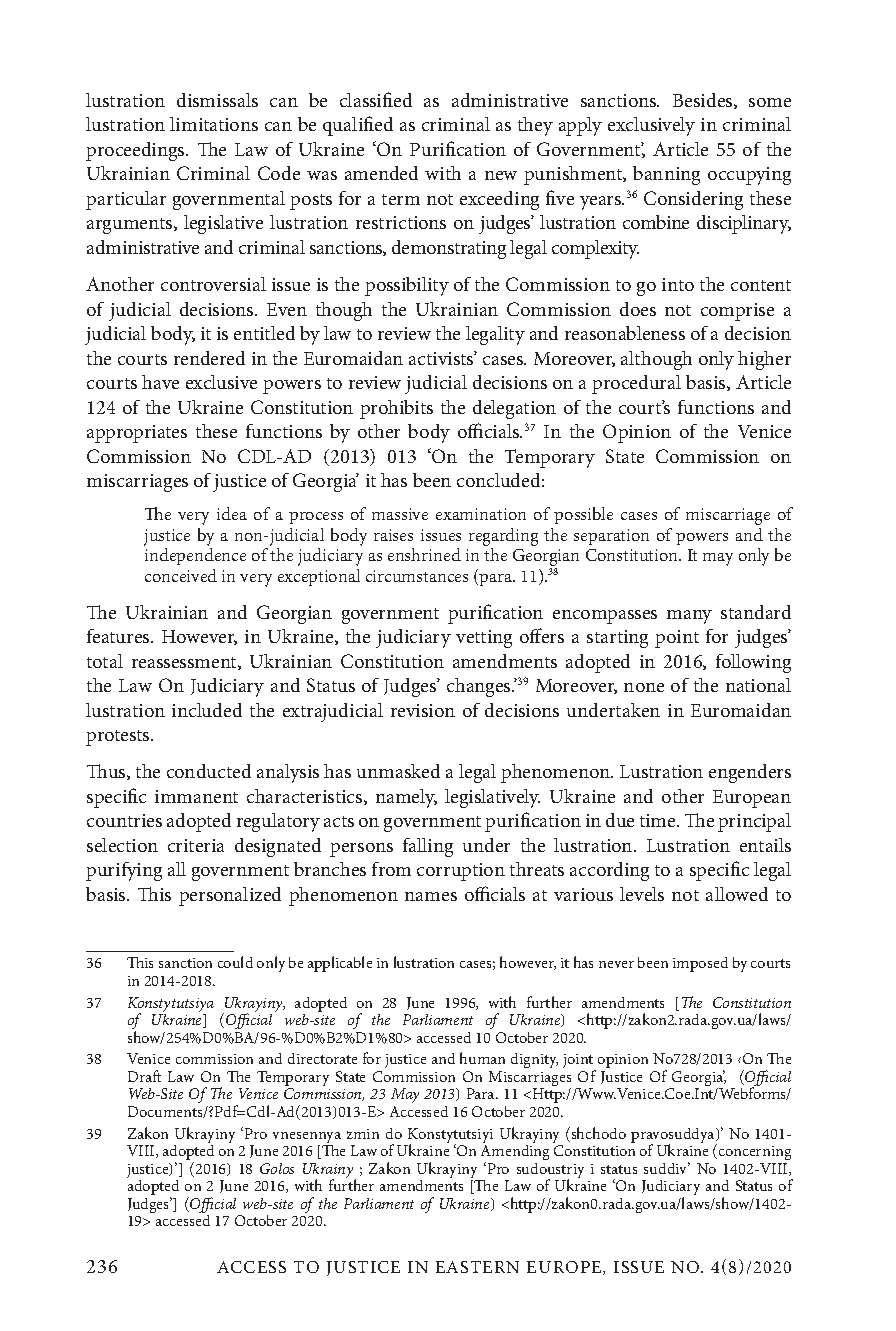 The image size is (896, 1331). I want to click on Draft, so click(144, 1076).
